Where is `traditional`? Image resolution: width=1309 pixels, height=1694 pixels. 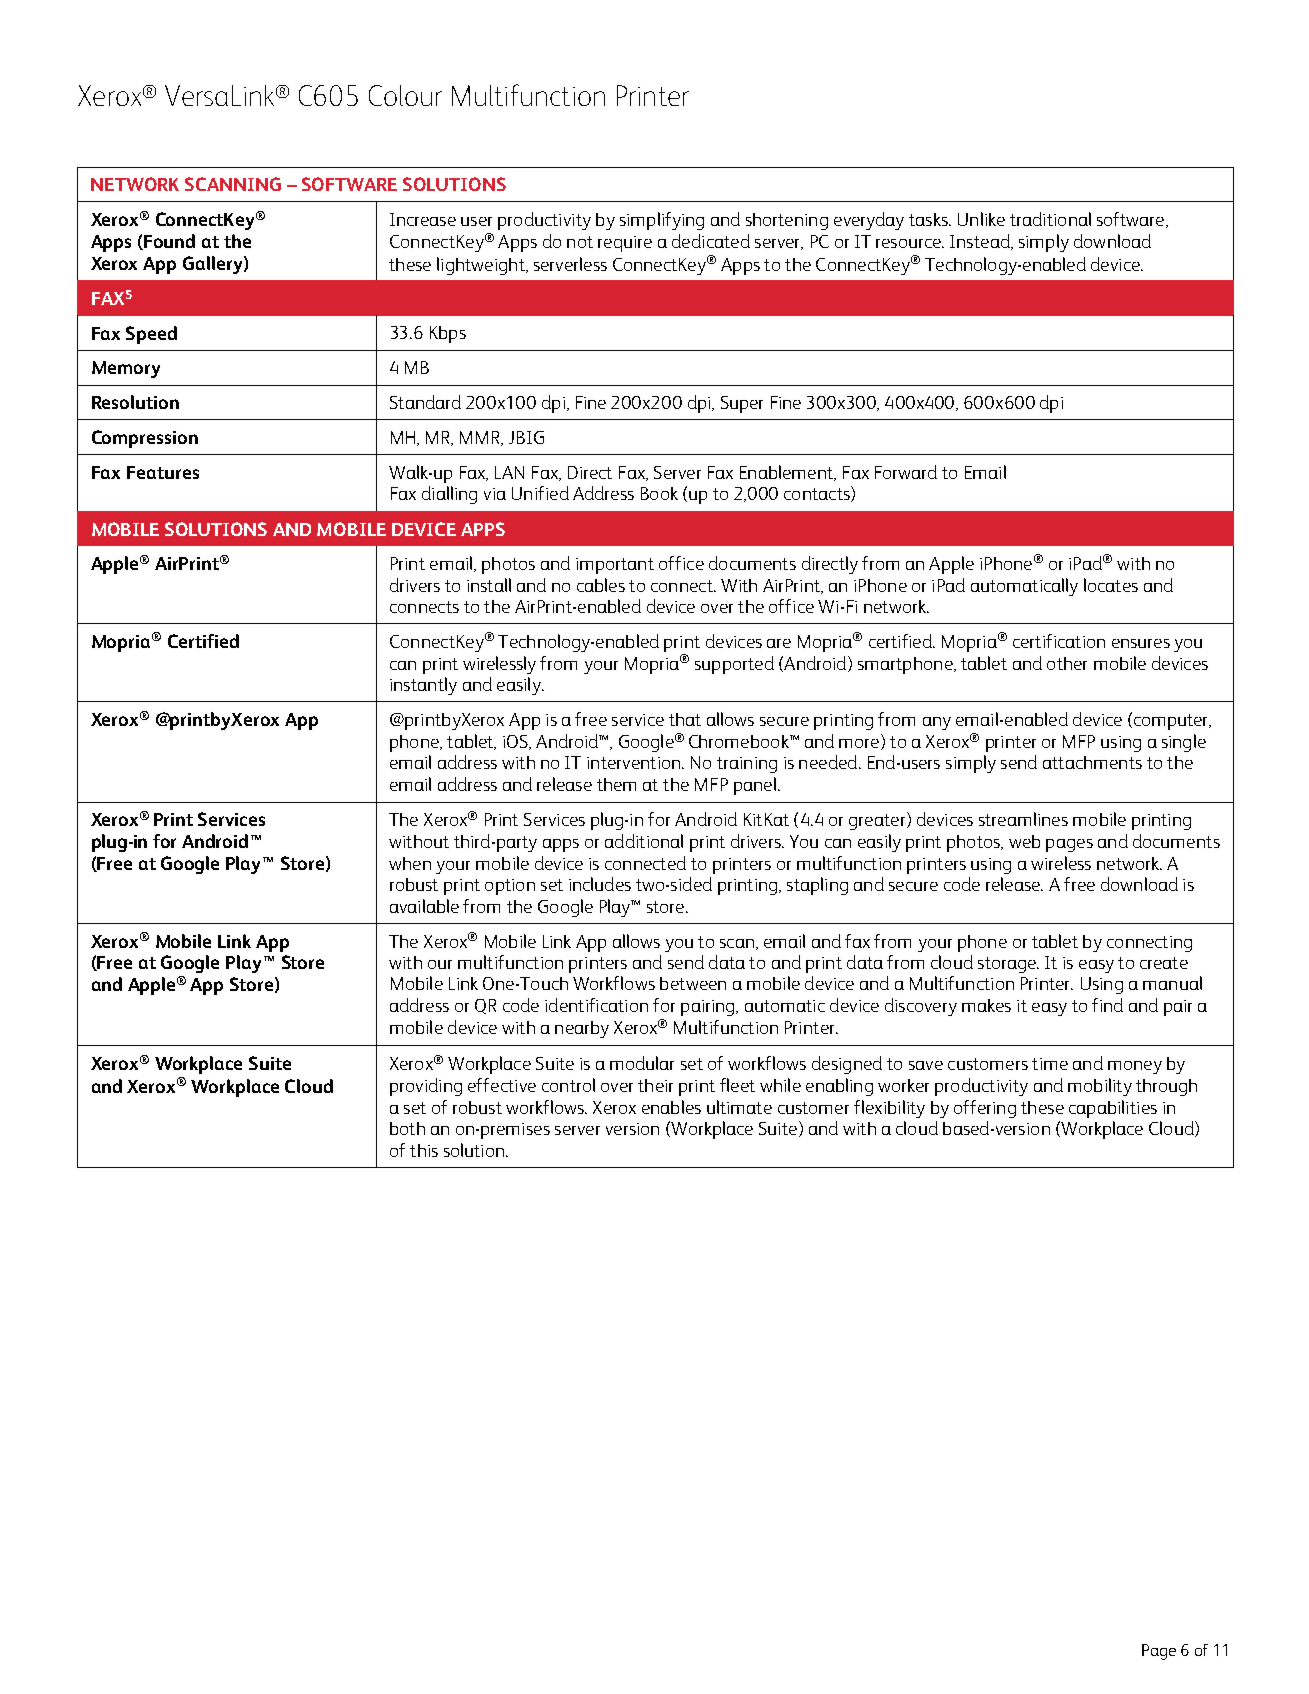 traditional is located at coordinates (1050, 219).
